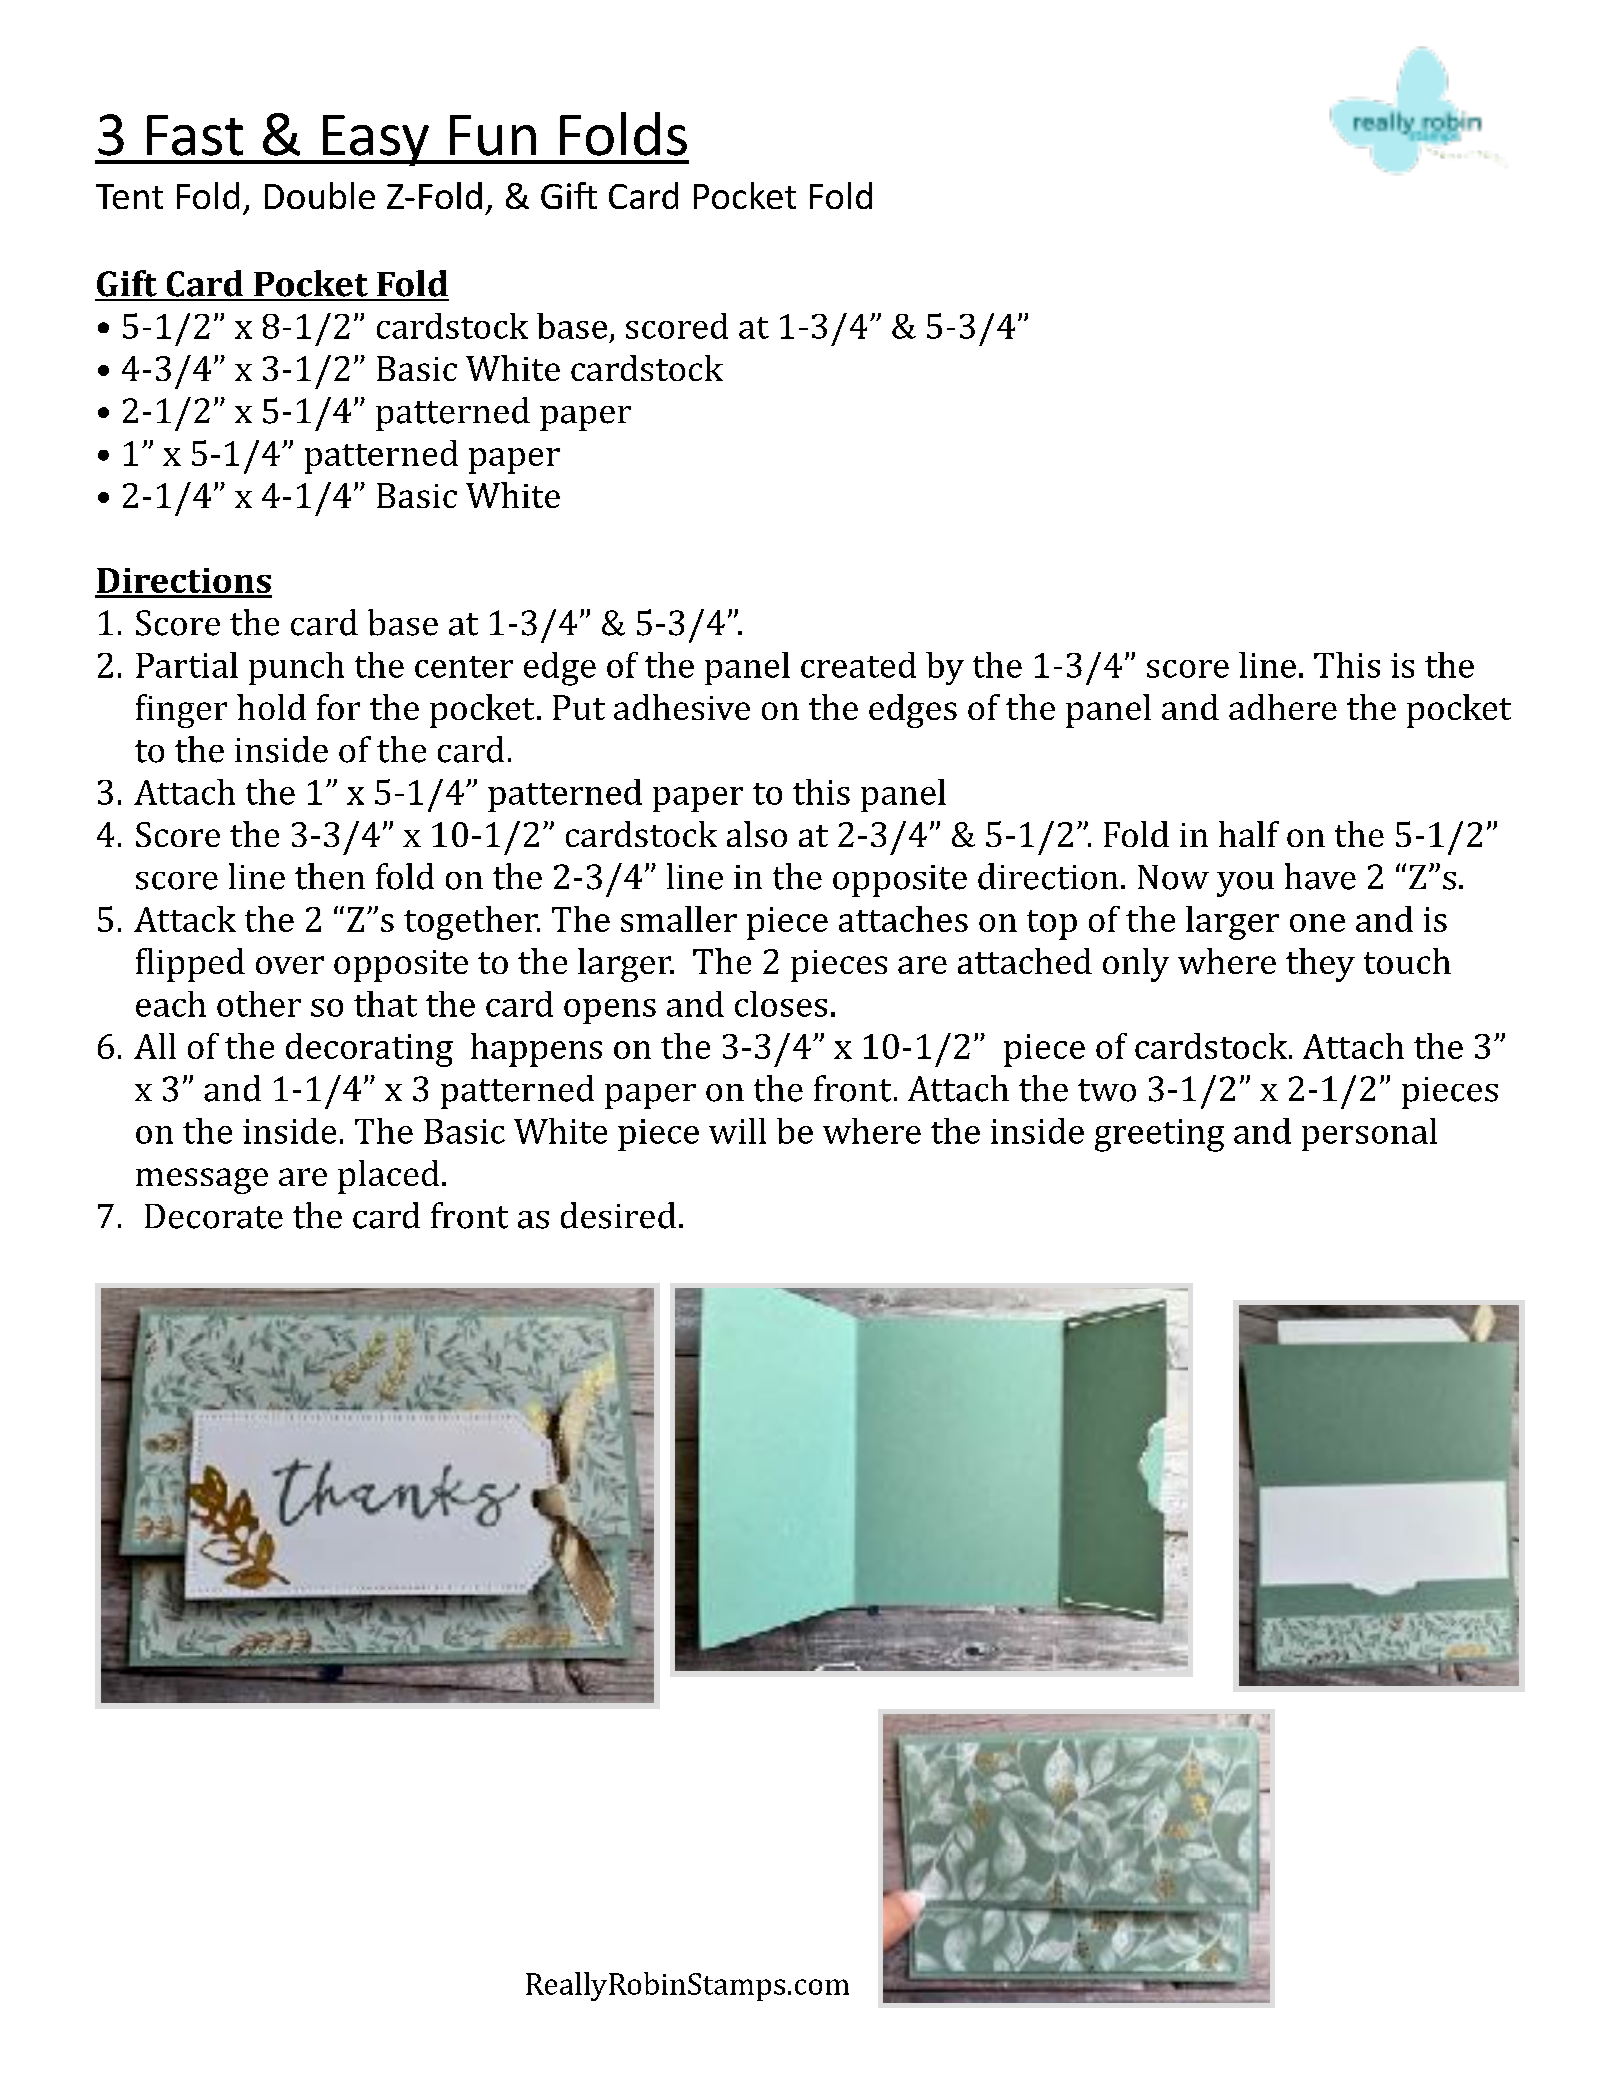 This screenshot has height=2097, width=1620. What do you see at coordinates (858, 665) in the screenshot?
I see `created` at bounding box center [858, 665].
